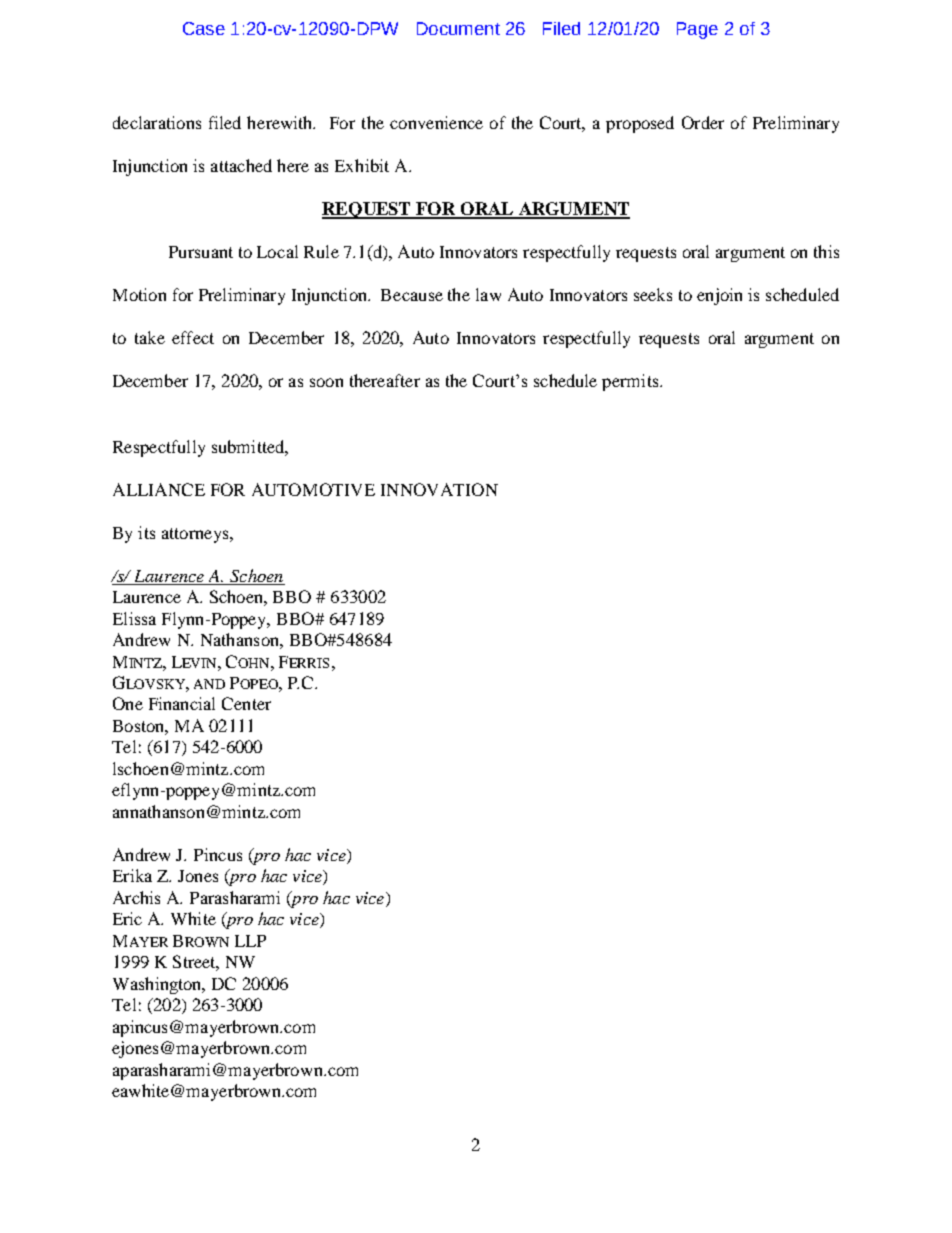  Describe the element at coordinates (719, 296) in the image. I see `enjoin` at that location.
